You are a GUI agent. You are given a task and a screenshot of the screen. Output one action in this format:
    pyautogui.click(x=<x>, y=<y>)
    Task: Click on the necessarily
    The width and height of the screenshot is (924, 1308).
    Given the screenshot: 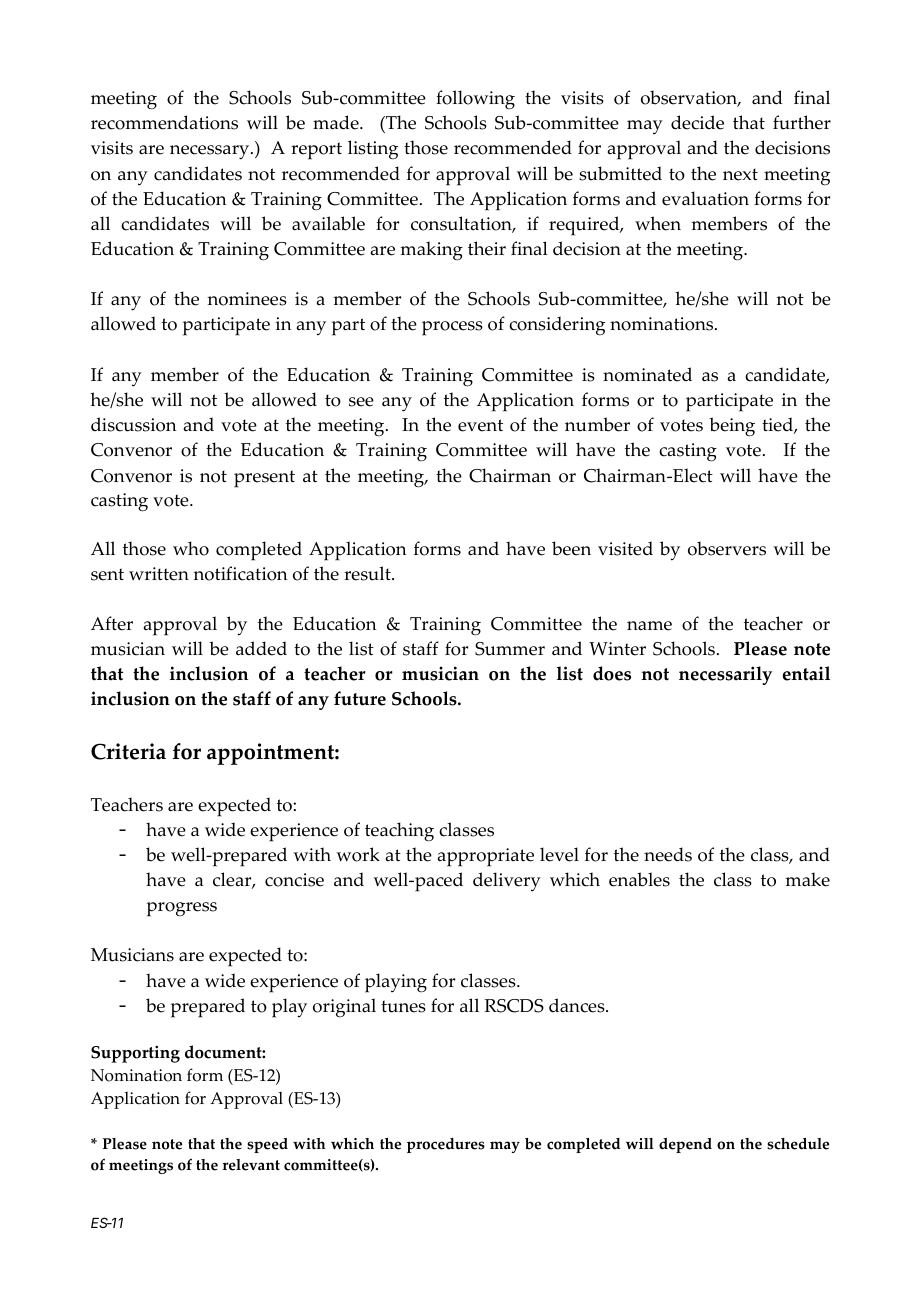 What is the action you would take?
    pyautogui.click(x=725, y=675)
